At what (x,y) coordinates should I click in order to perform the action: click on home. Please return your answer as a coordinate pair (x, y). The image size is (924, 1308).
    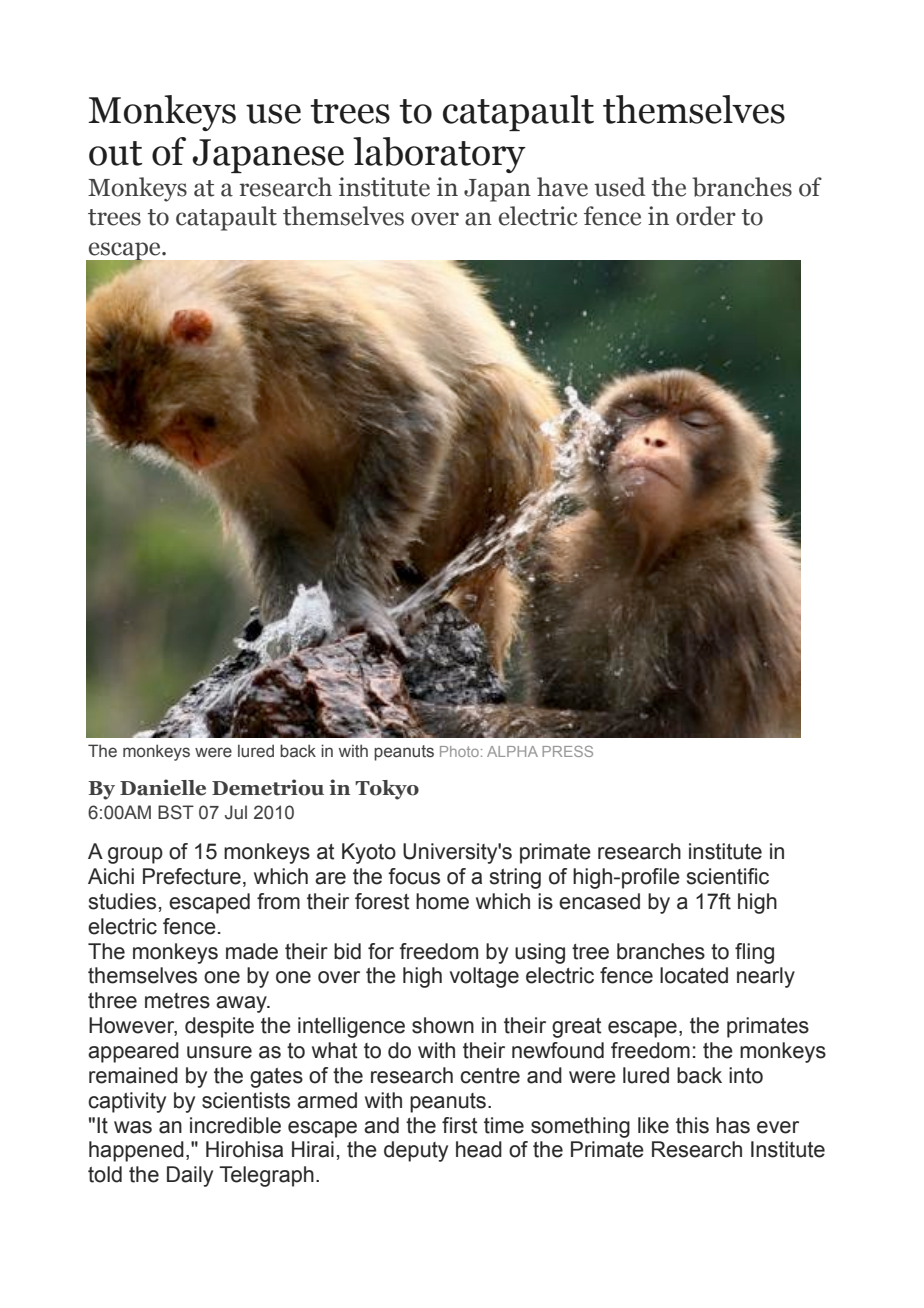
    Looking at the image, I should click on (442, 901).
